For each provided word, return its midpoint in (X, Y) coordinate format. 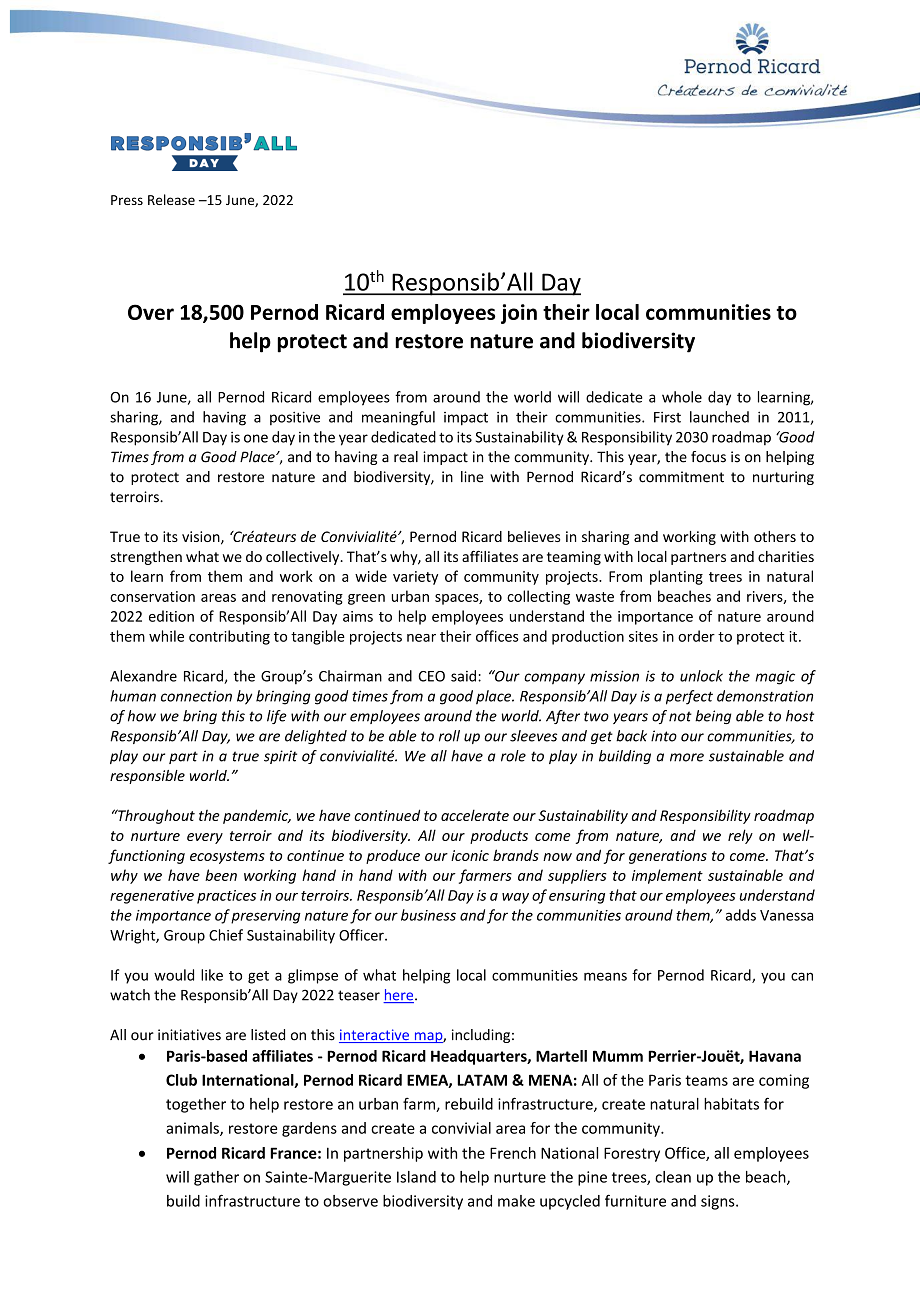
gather (216, 1178)
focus (708, 457)
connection (196, 696)
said (465, 676)
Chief (226, 935)
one (256, 438)
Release (171, 199)
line (472, 477)
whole (682, 397)
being (713, 717)
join (519, 314)
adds (741, 915)
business (428, 915)
